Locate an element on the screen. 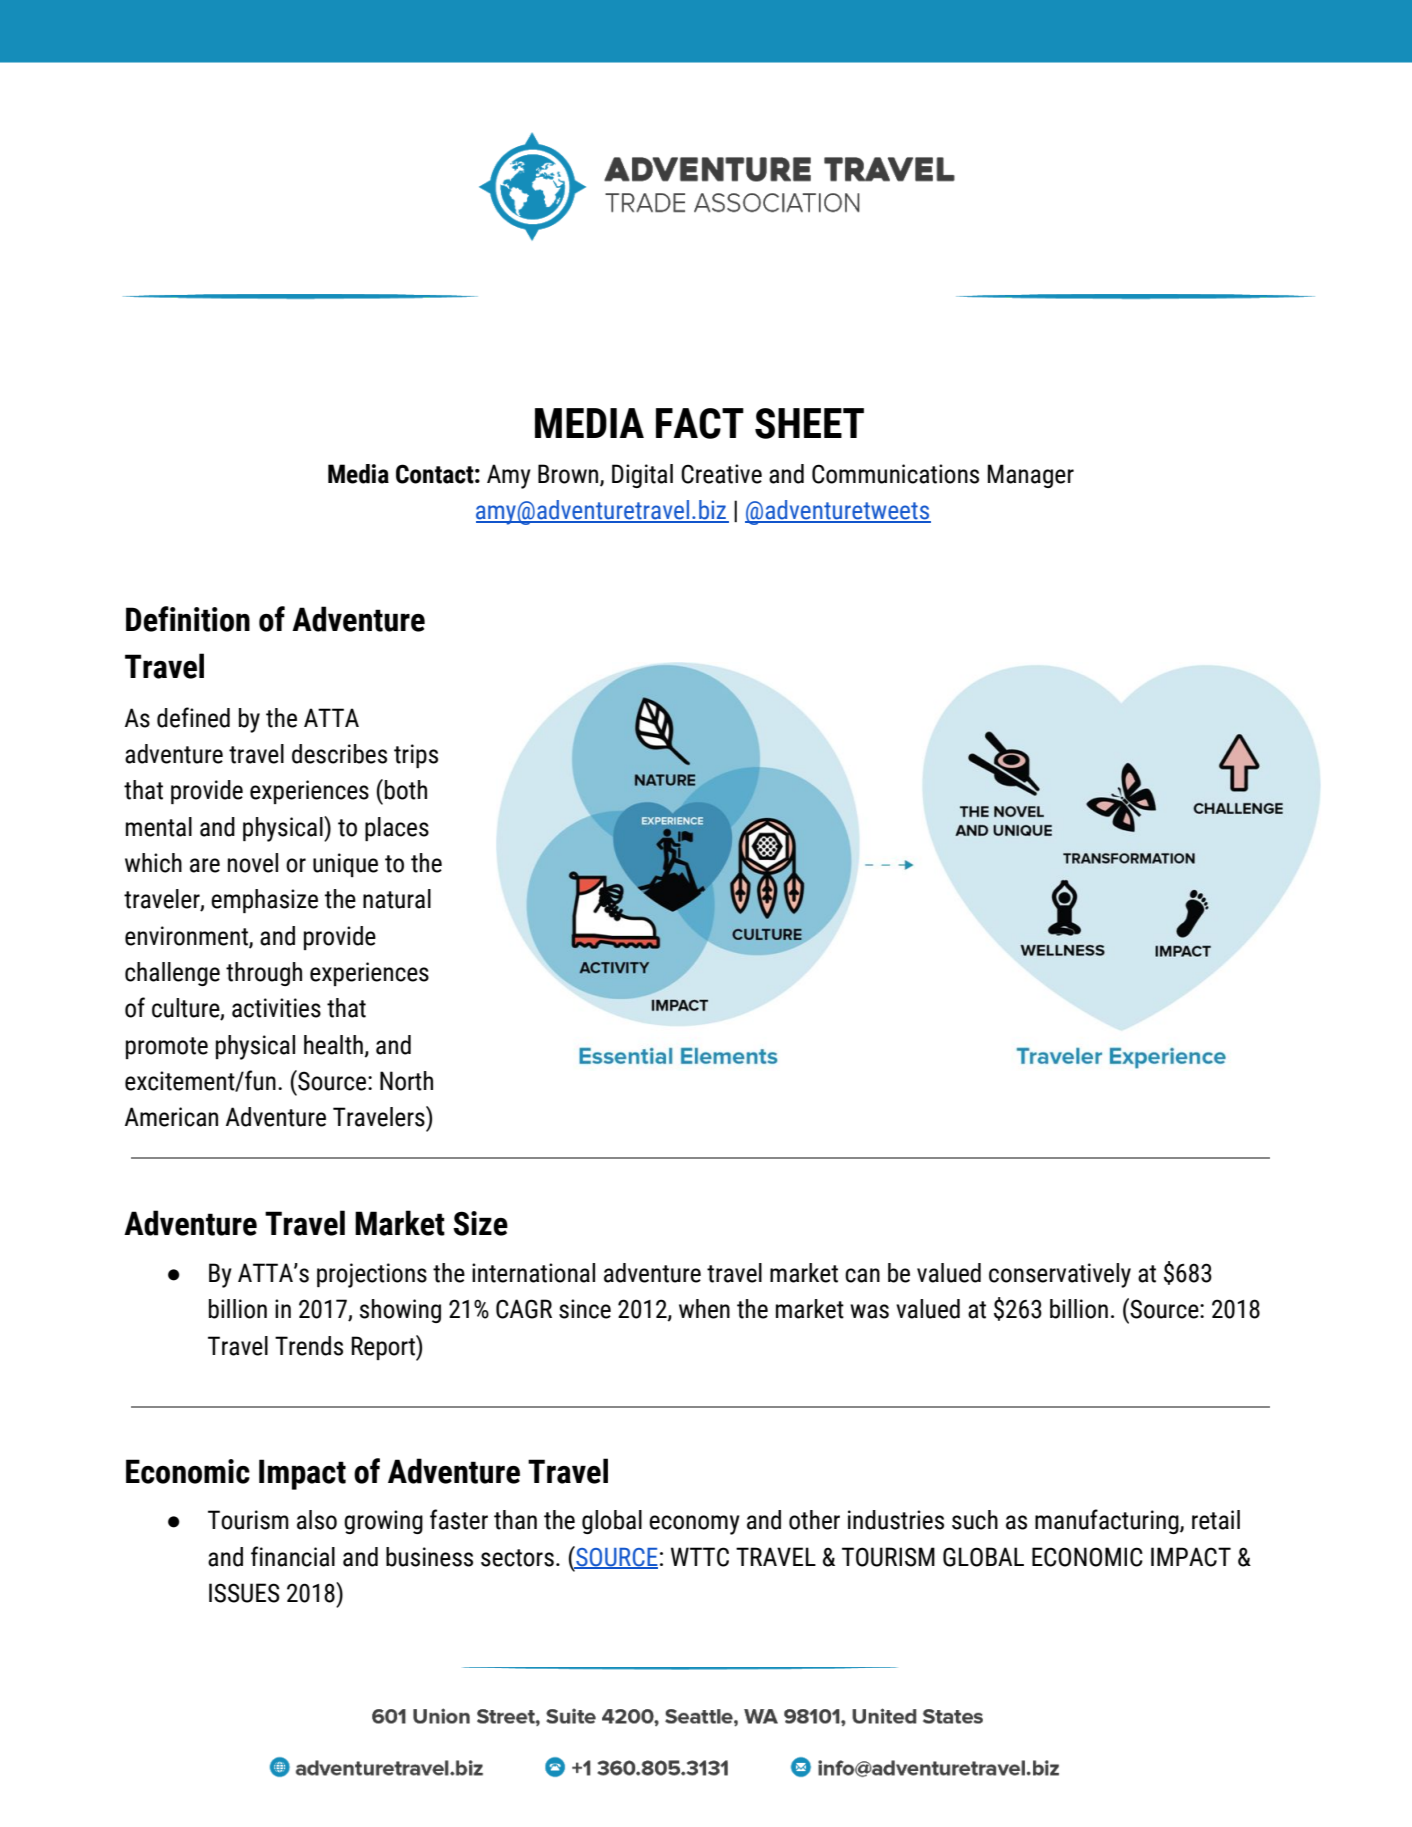 The width and height of the screenshot is (1412, 1827). conservatively is located at coordinates (1060, 1275).
